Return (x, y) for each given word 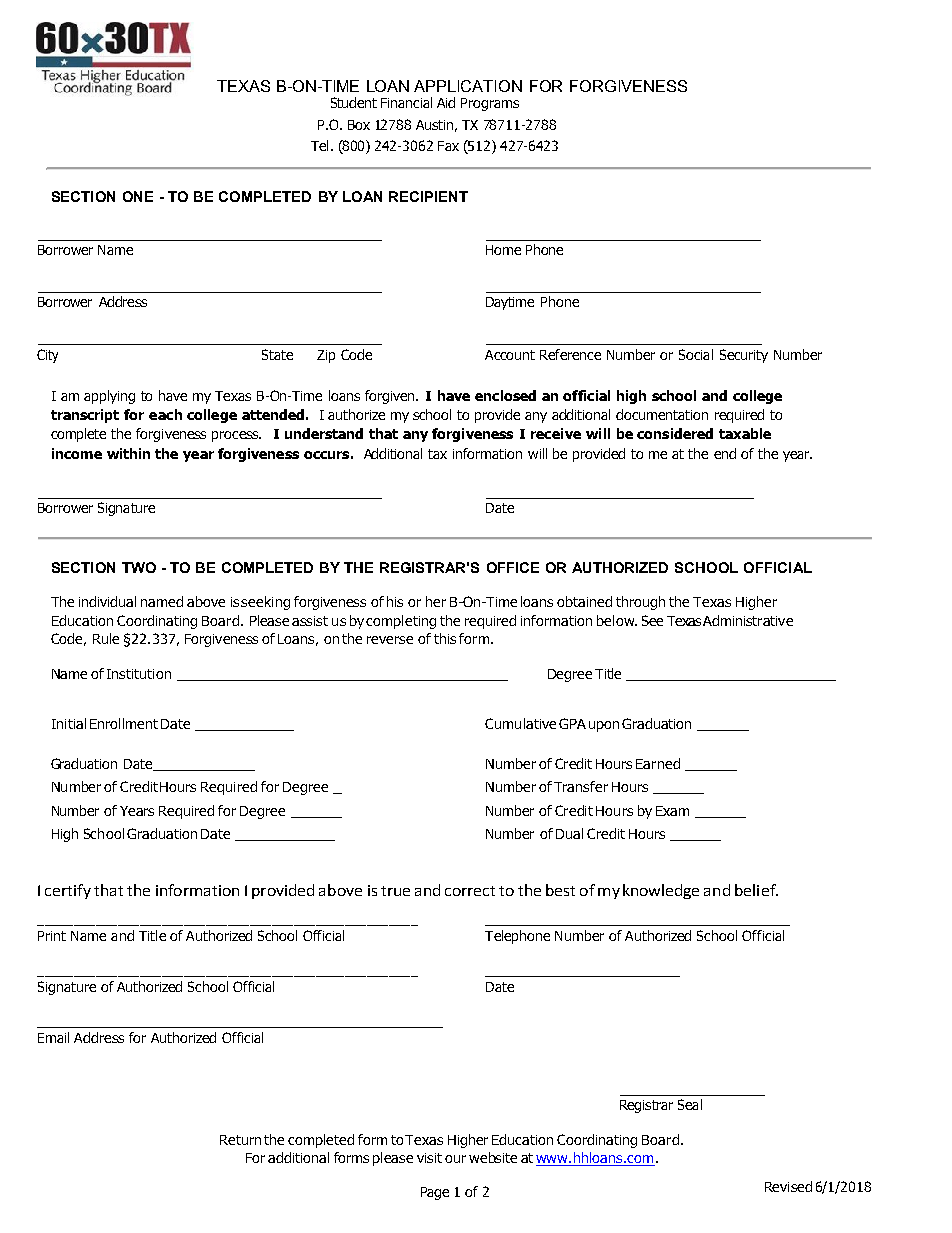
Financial (406, 102)
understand (324, 433)
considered (675, 433)
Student (354, 102)
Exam (672, 811)
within (128, 453)
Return (240, 1140)
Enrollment (124, 723)
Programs (490, 104)
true (395, 891)
